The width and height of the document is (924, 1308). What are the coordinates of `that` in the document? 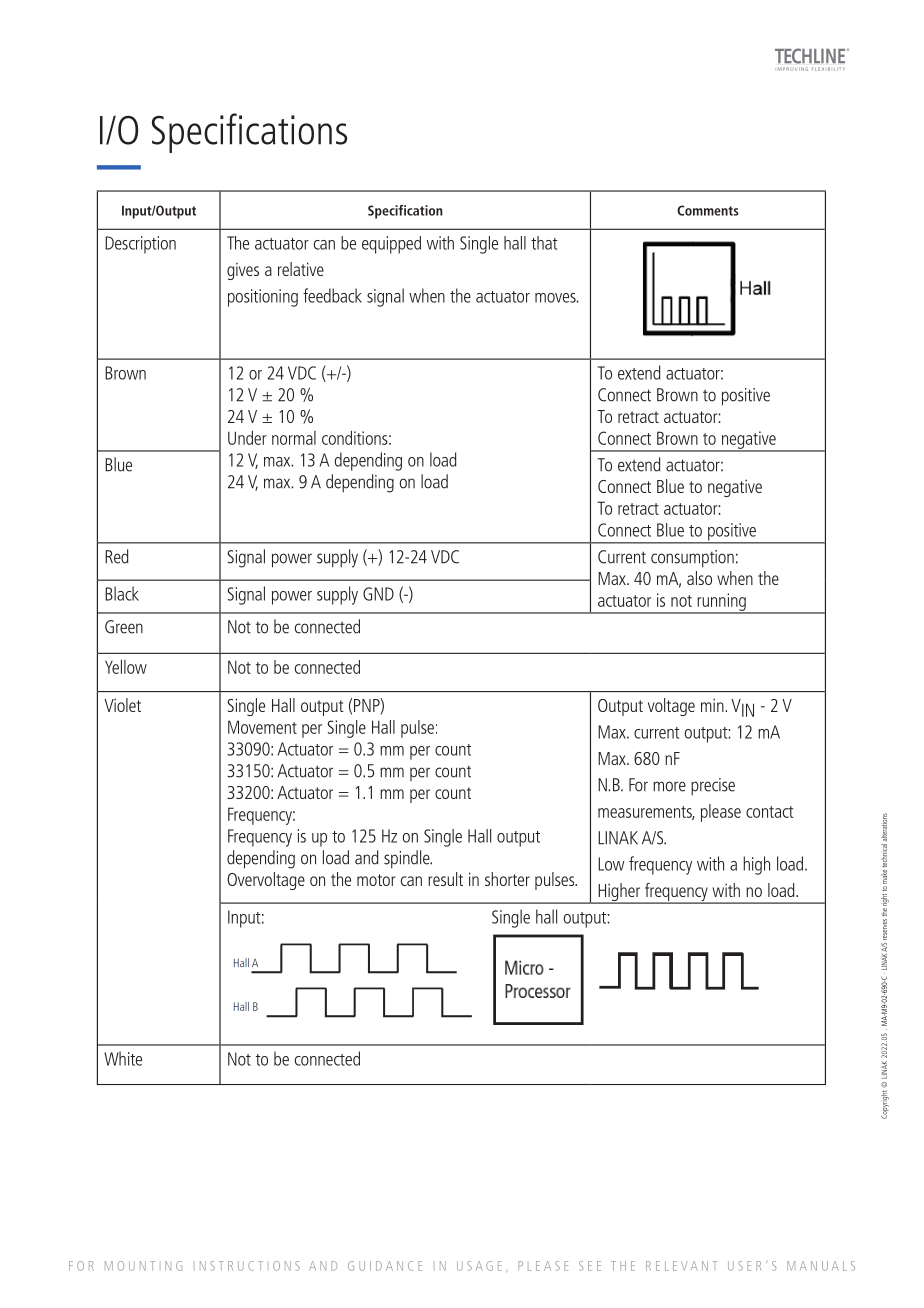 It's located at (544, 243).
